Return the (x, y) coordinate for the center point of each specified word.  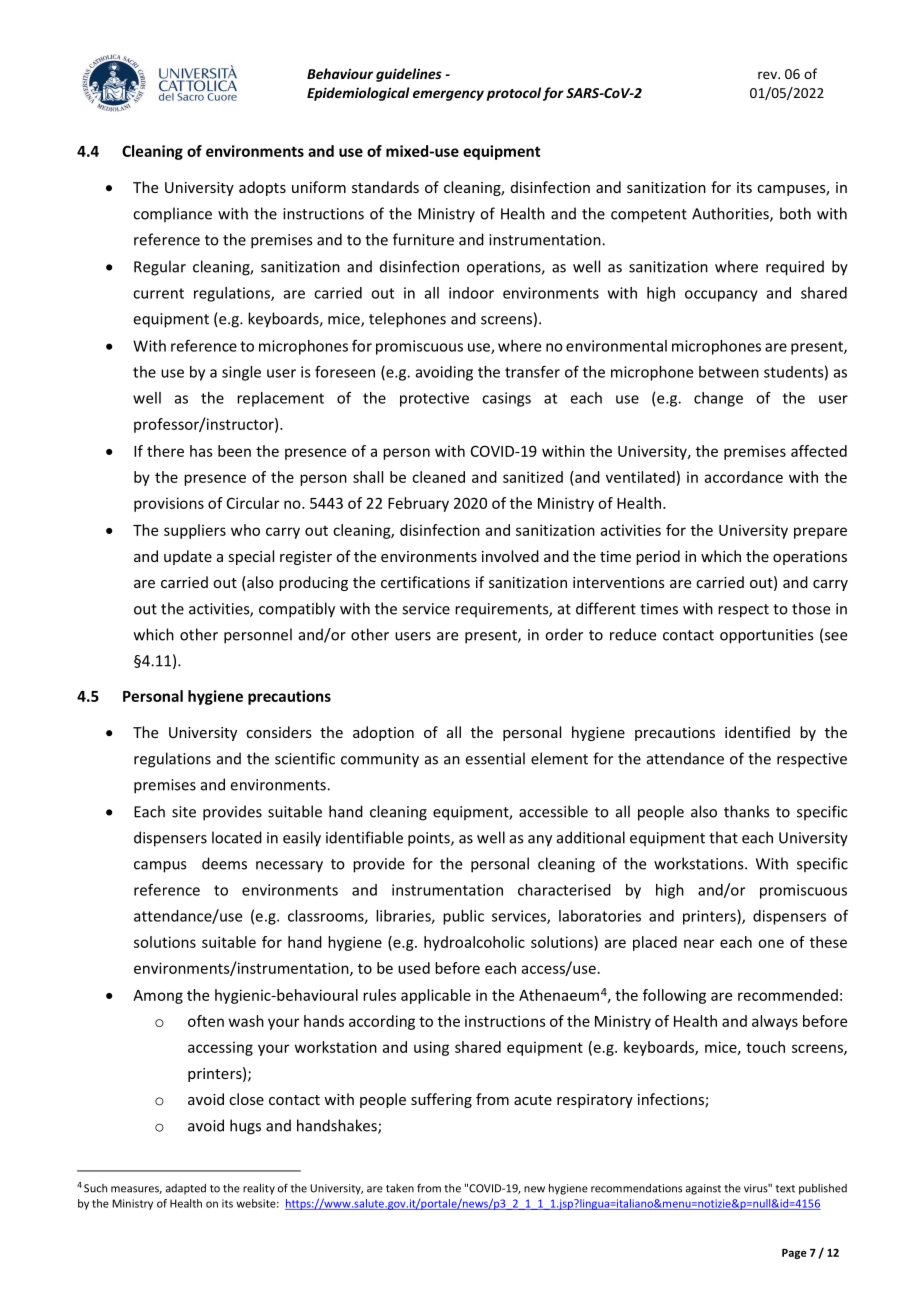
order (564, 634)
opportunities (766, 636)
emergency (448, 95)
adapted (186, 1189)
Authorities (731, 214)
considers (279, 732)
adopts (262, 188)
